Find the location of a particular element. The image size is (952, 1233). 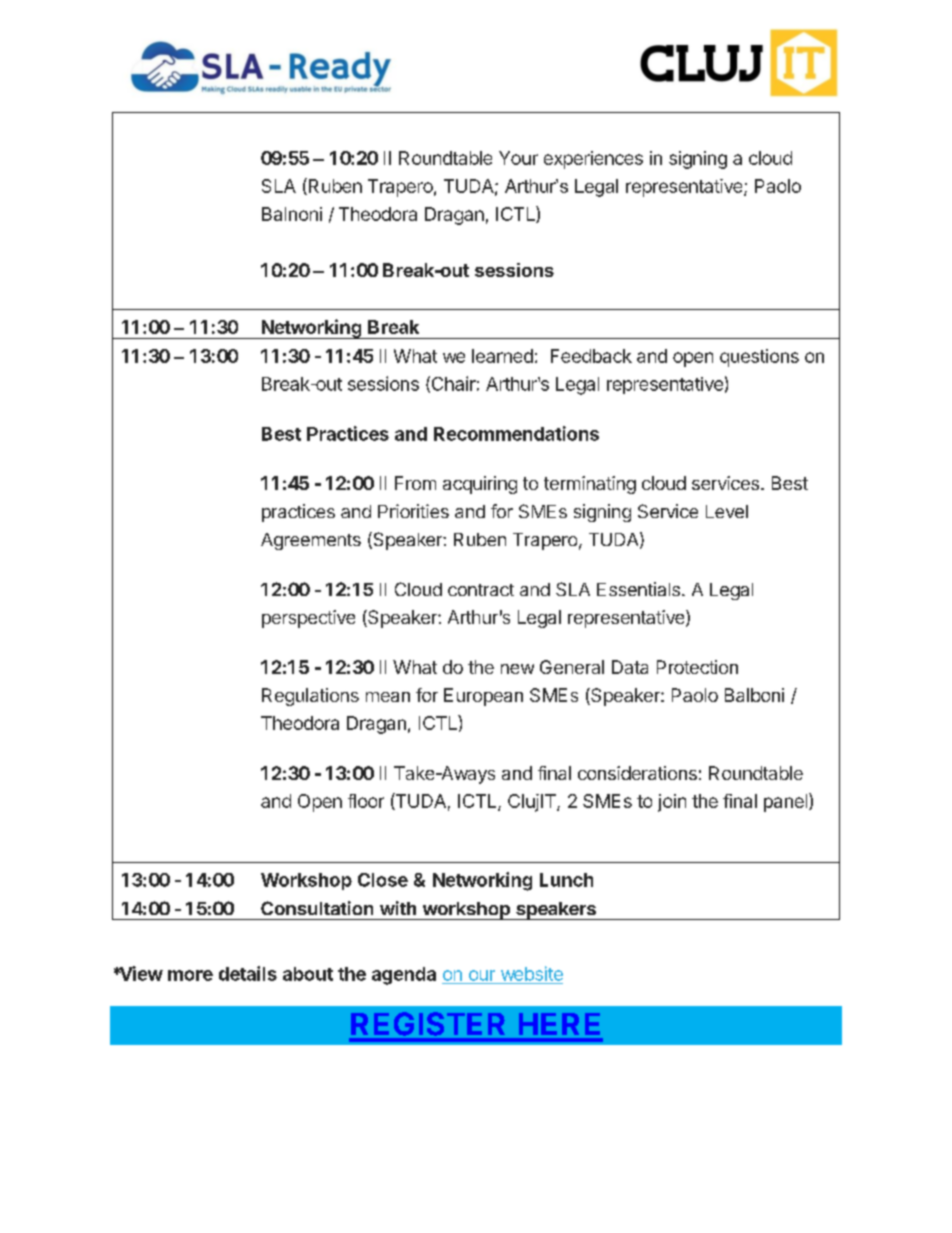

website is located at coordinates (532, 973).
